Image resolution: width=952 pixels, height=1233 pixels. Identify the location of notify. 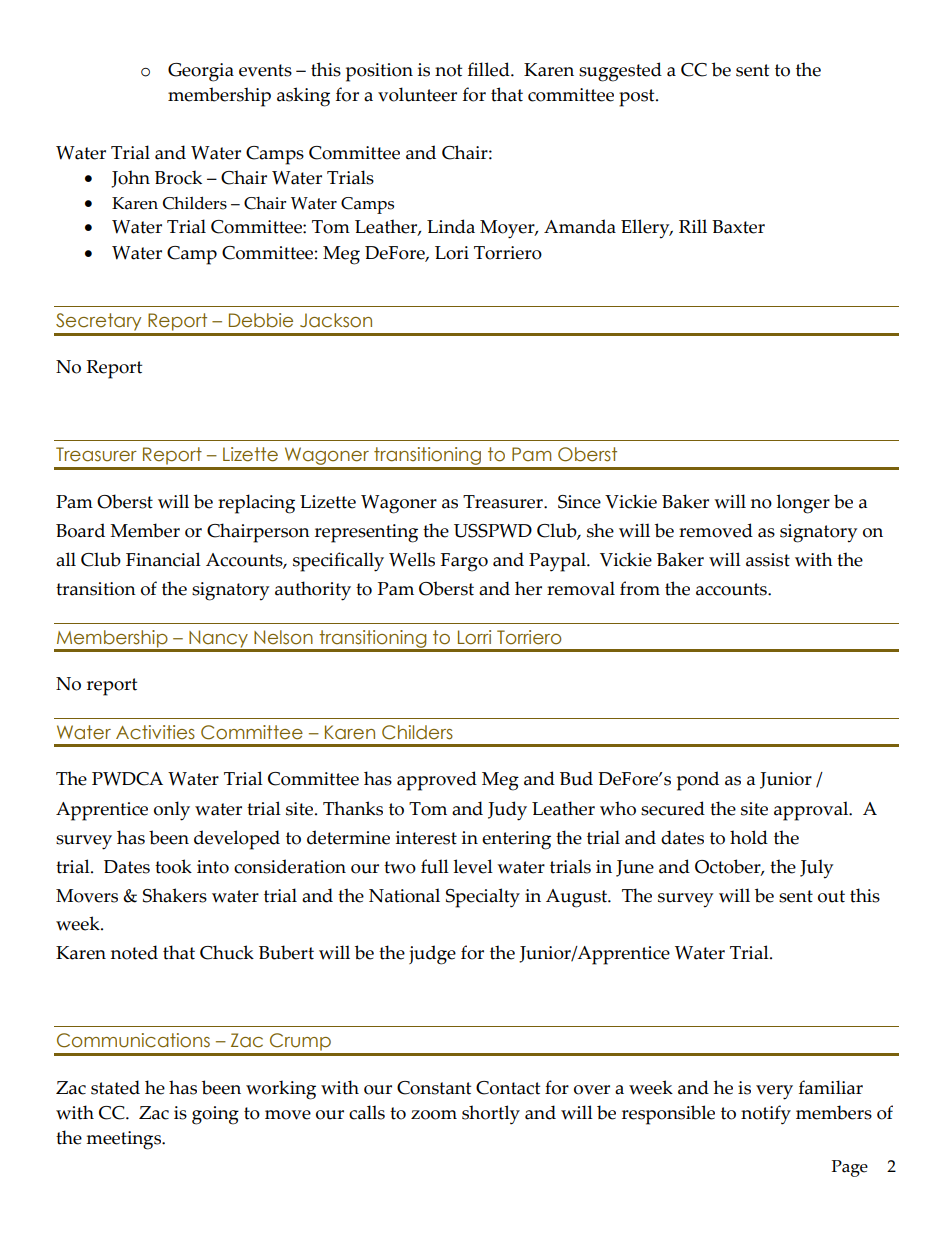
(766, 1115).
